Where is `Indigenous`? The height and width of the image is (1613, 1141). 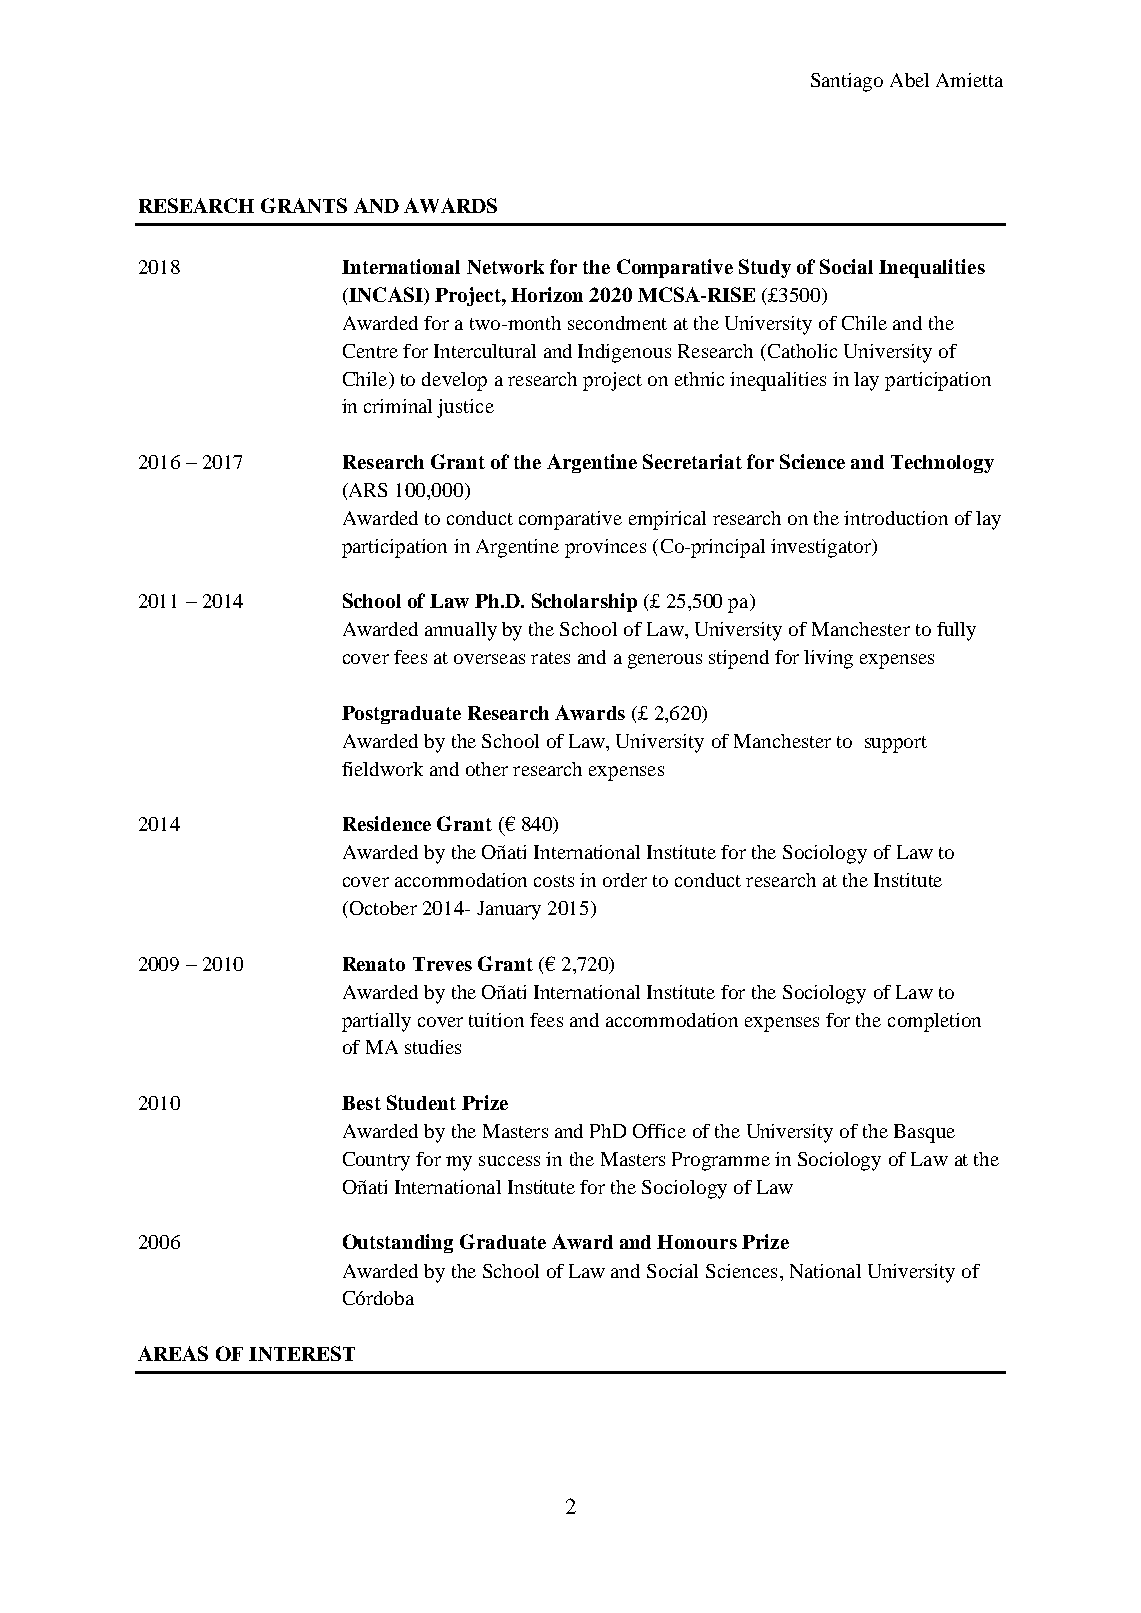
Indigenous is located at coordinates (624, 353).
